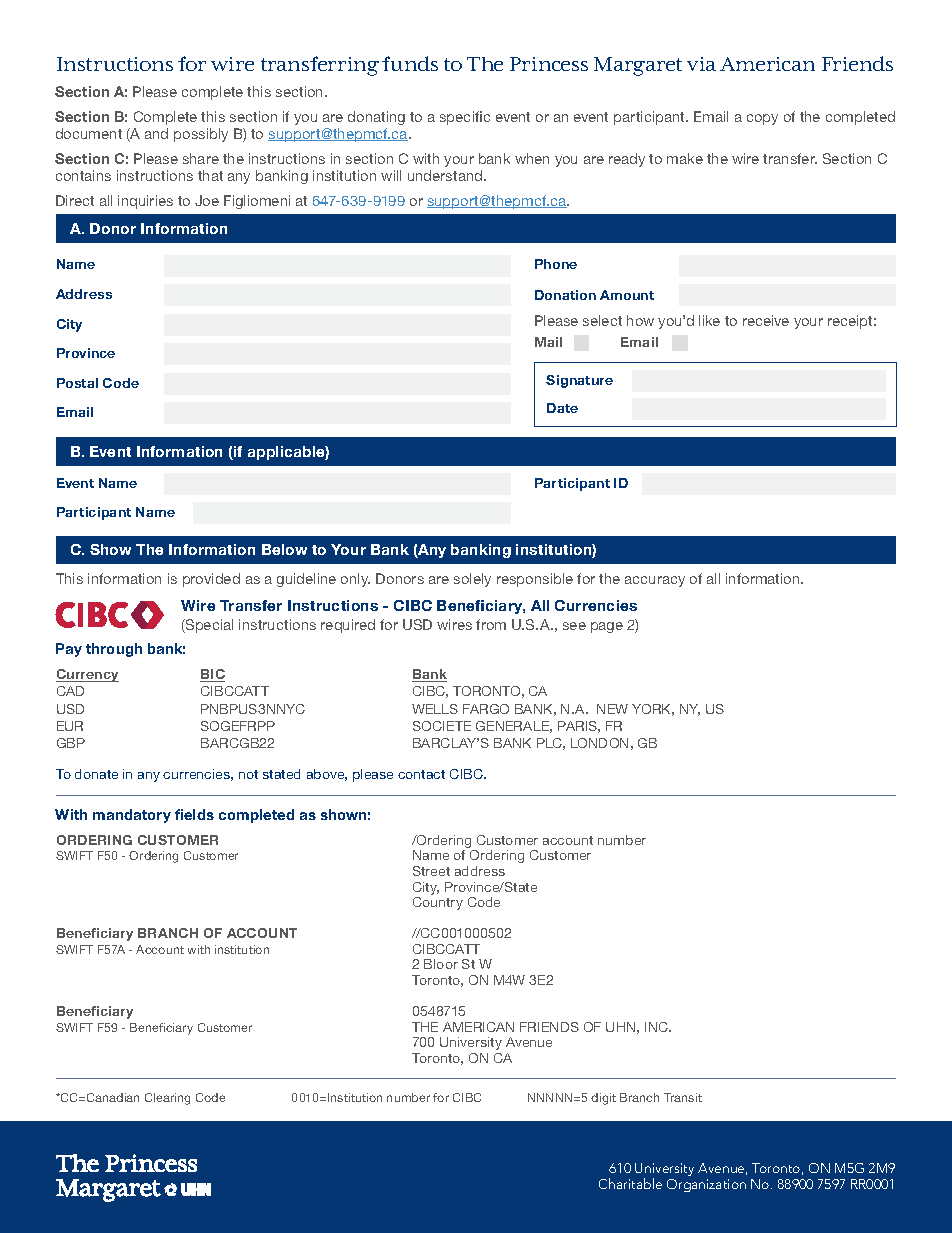  I want to click on Postal, so click(77, 383).
